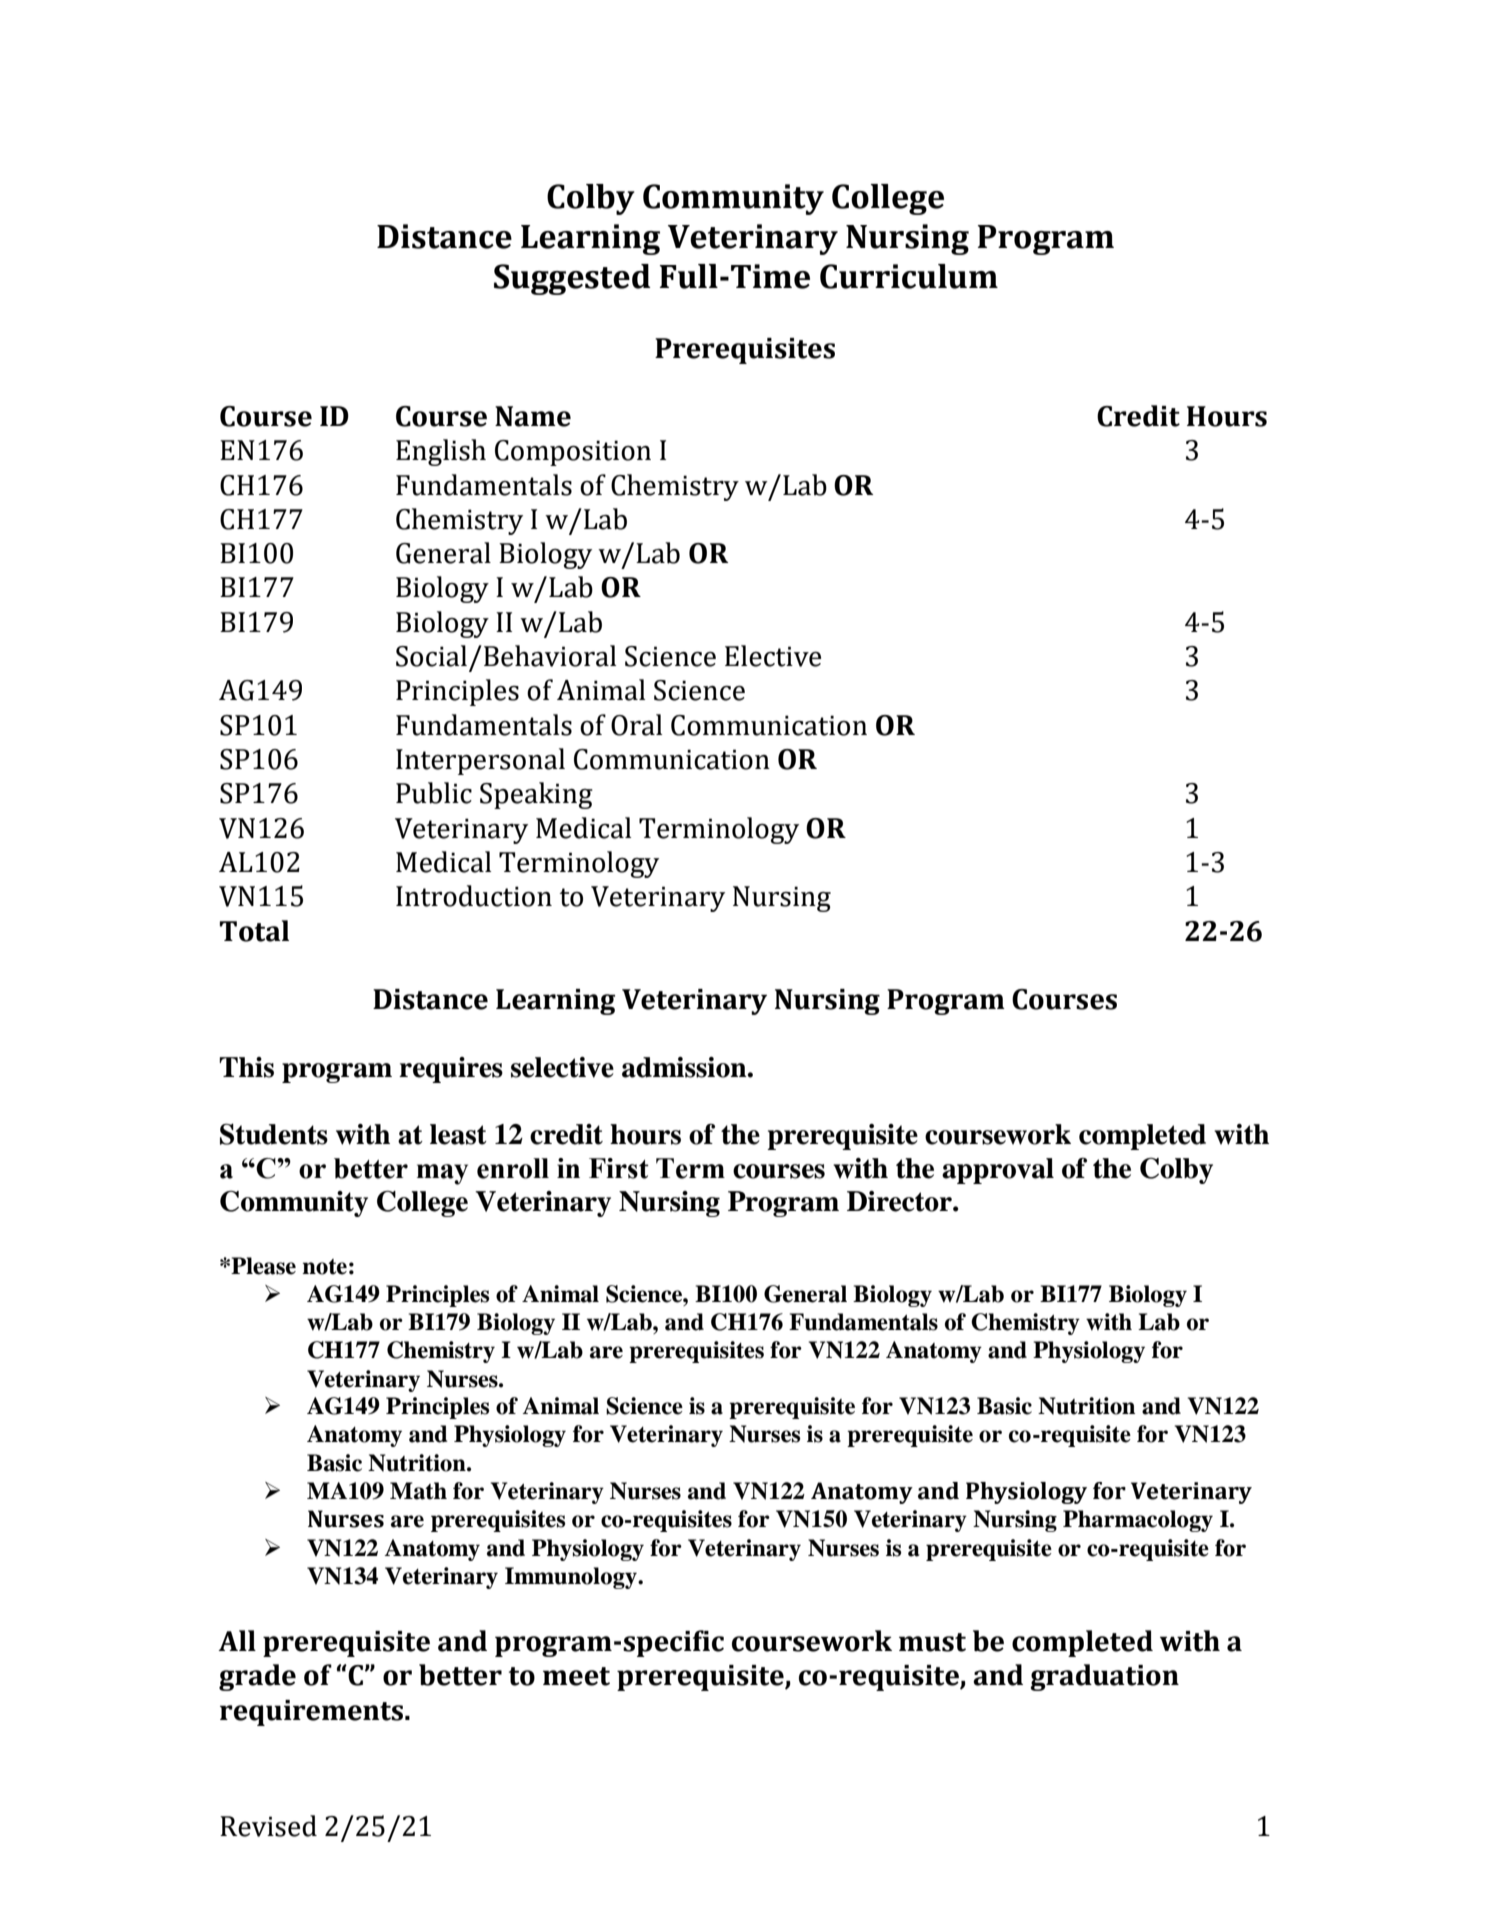 The width and height of the screenshot is (1491, 1930). I want to click on English, so click(441, 452).
